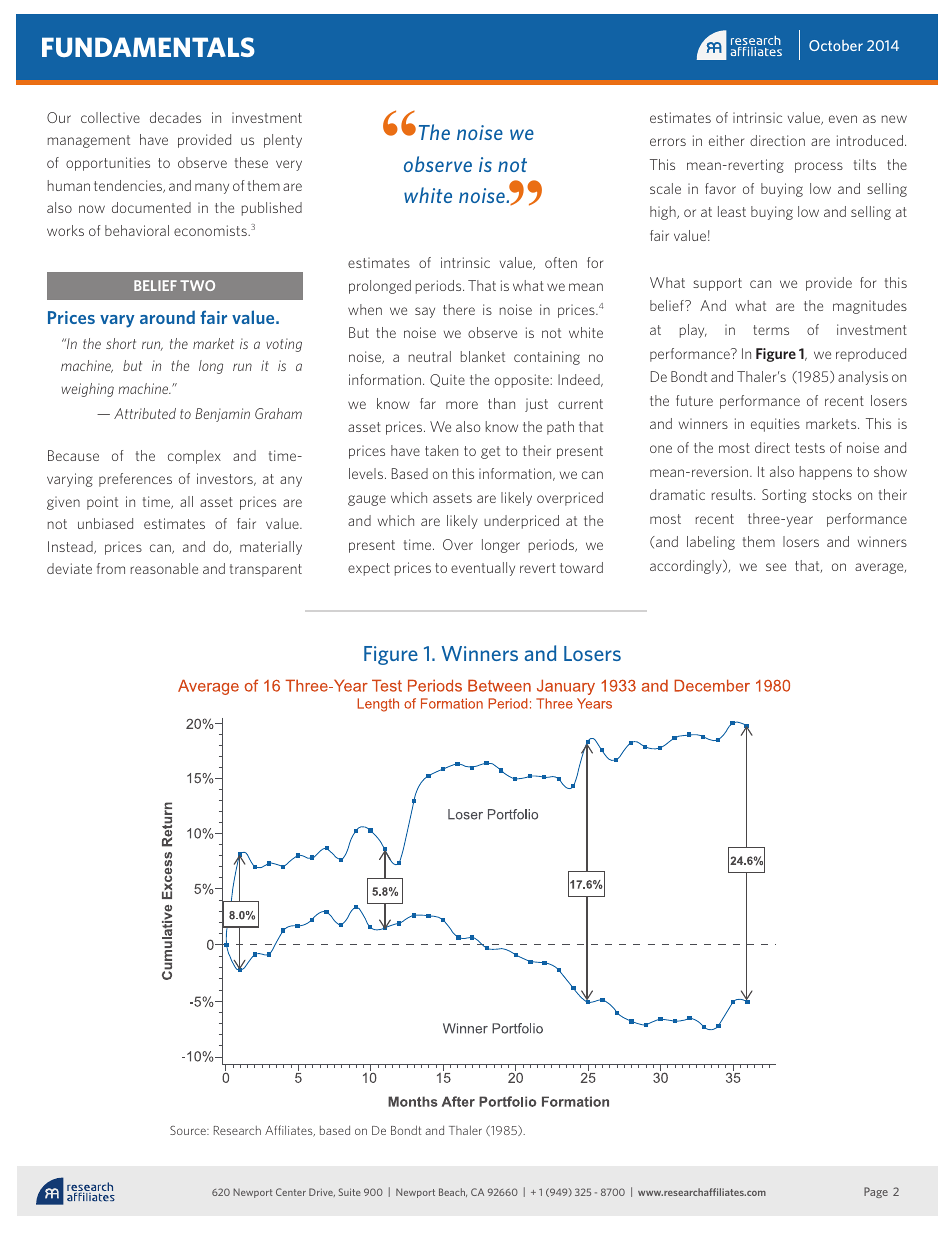  Describe the element at coordinates (810, 448) in the image. I see `tests` at that location.
